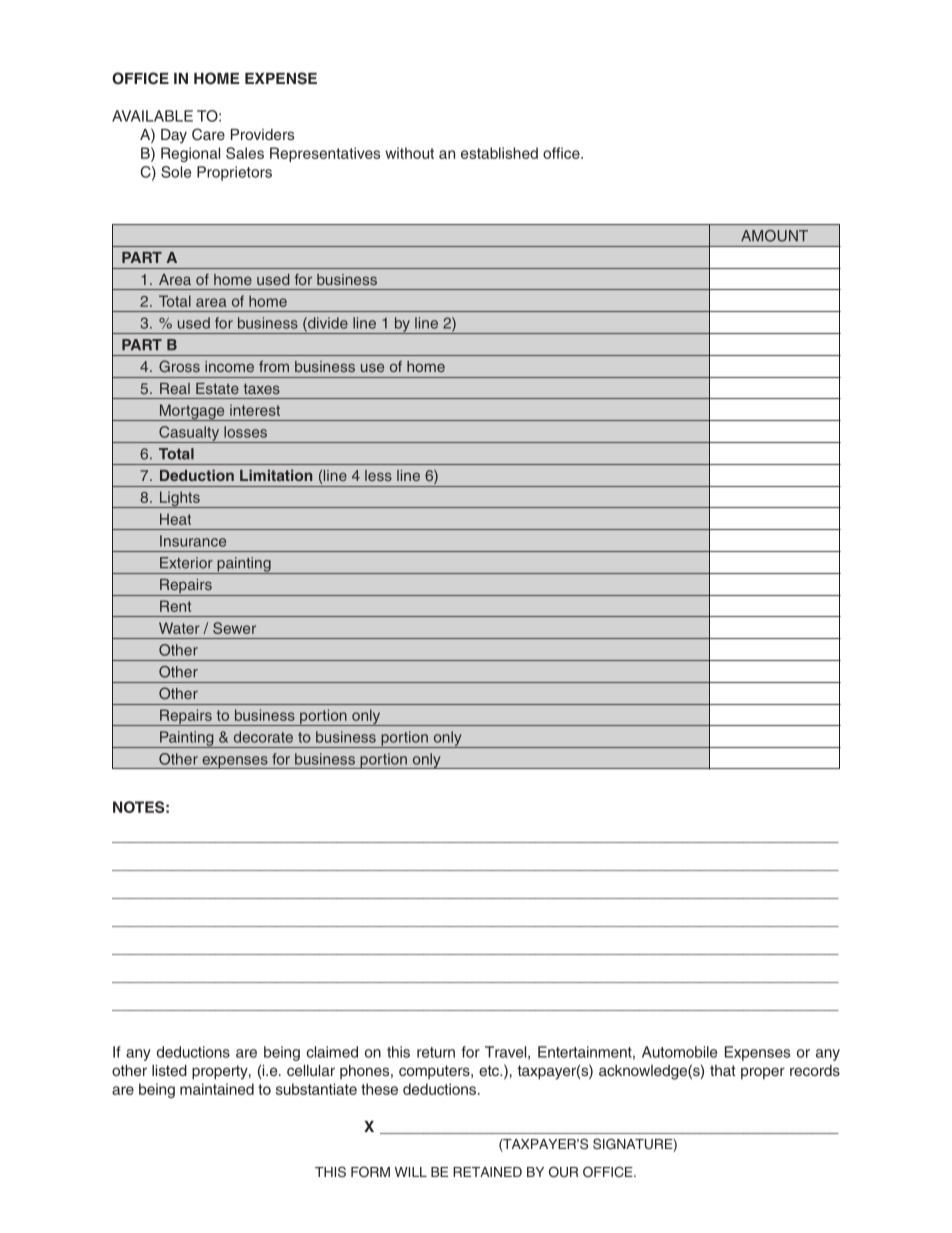 Image resolution: width=952 pixels, height=1233 pixels. Describe the element at coordinates (436, 1052) in the screenshot. I see `return` at that location.
